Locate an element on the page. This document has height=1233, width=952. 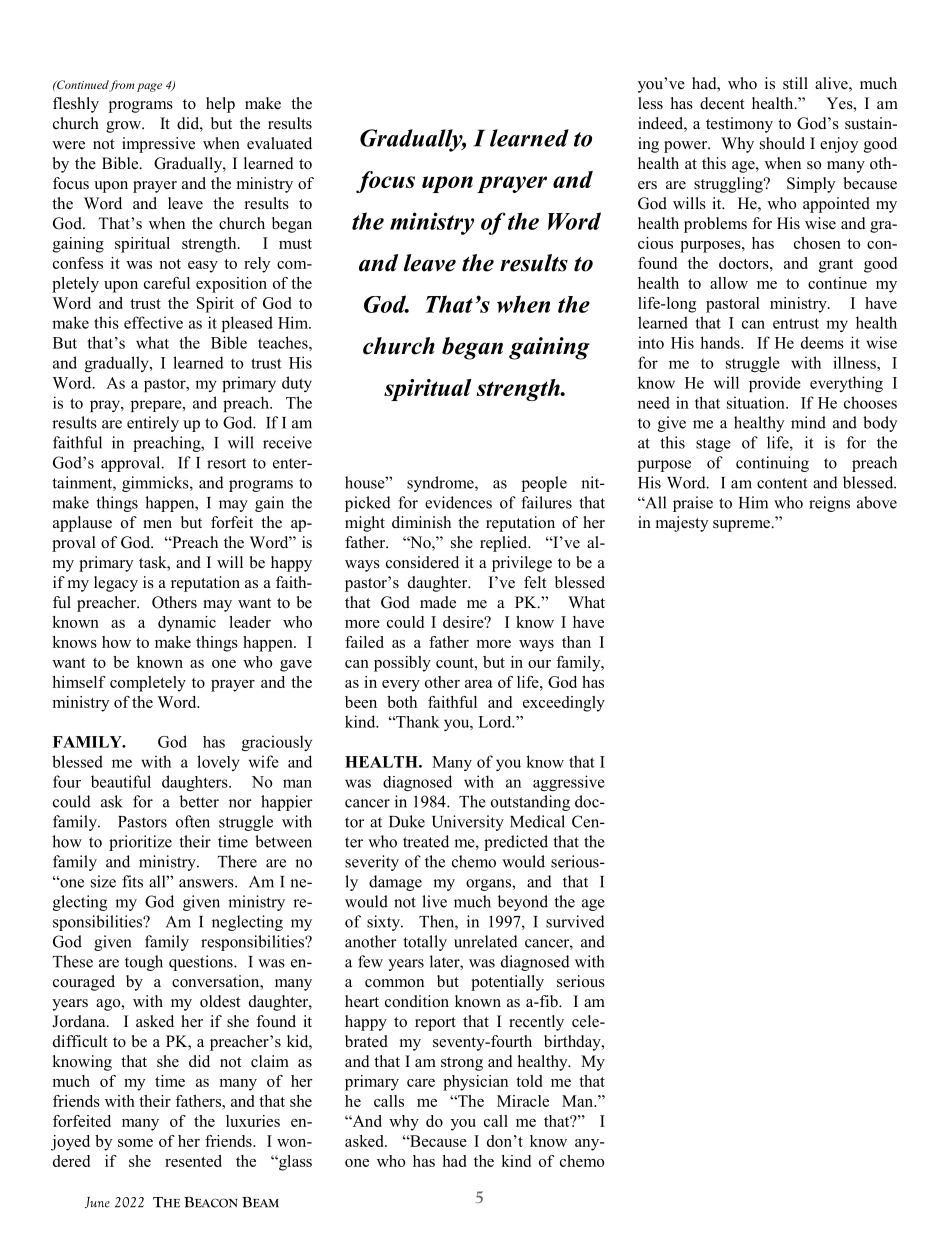
fits is located at coordinates (132, 881).
